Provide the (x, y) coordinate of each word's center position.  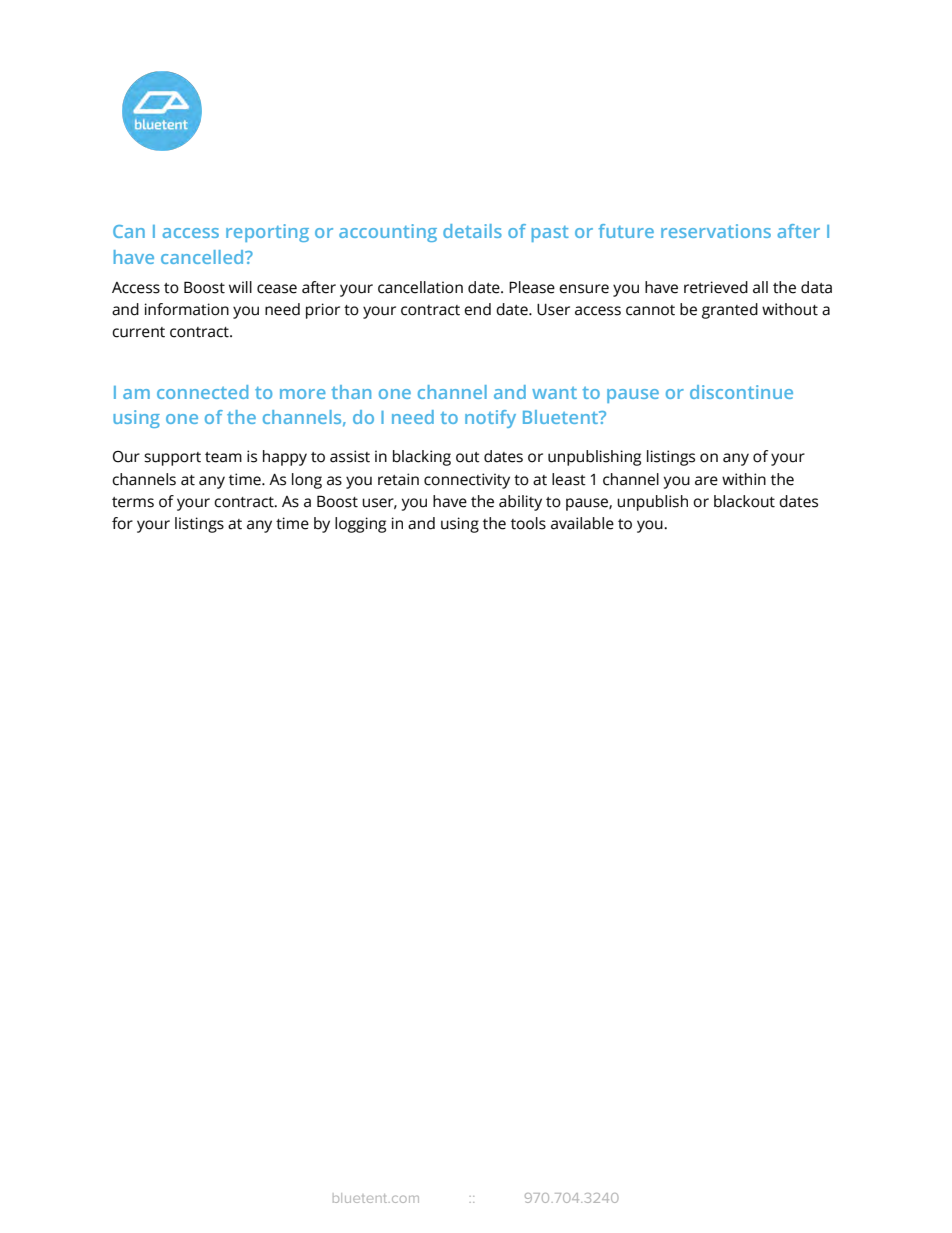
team (223, 457)
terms (133, 502)
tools (528, 523)
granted (730, 311)
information (187, 309)
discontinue (741, 392)
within (744, 479)
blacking (422, 458)
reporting (267, 233)
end (477, 309)
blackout (744, 501)
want (554, 393)
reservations (716, 231)
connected (202, 392)
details (472, 231)
